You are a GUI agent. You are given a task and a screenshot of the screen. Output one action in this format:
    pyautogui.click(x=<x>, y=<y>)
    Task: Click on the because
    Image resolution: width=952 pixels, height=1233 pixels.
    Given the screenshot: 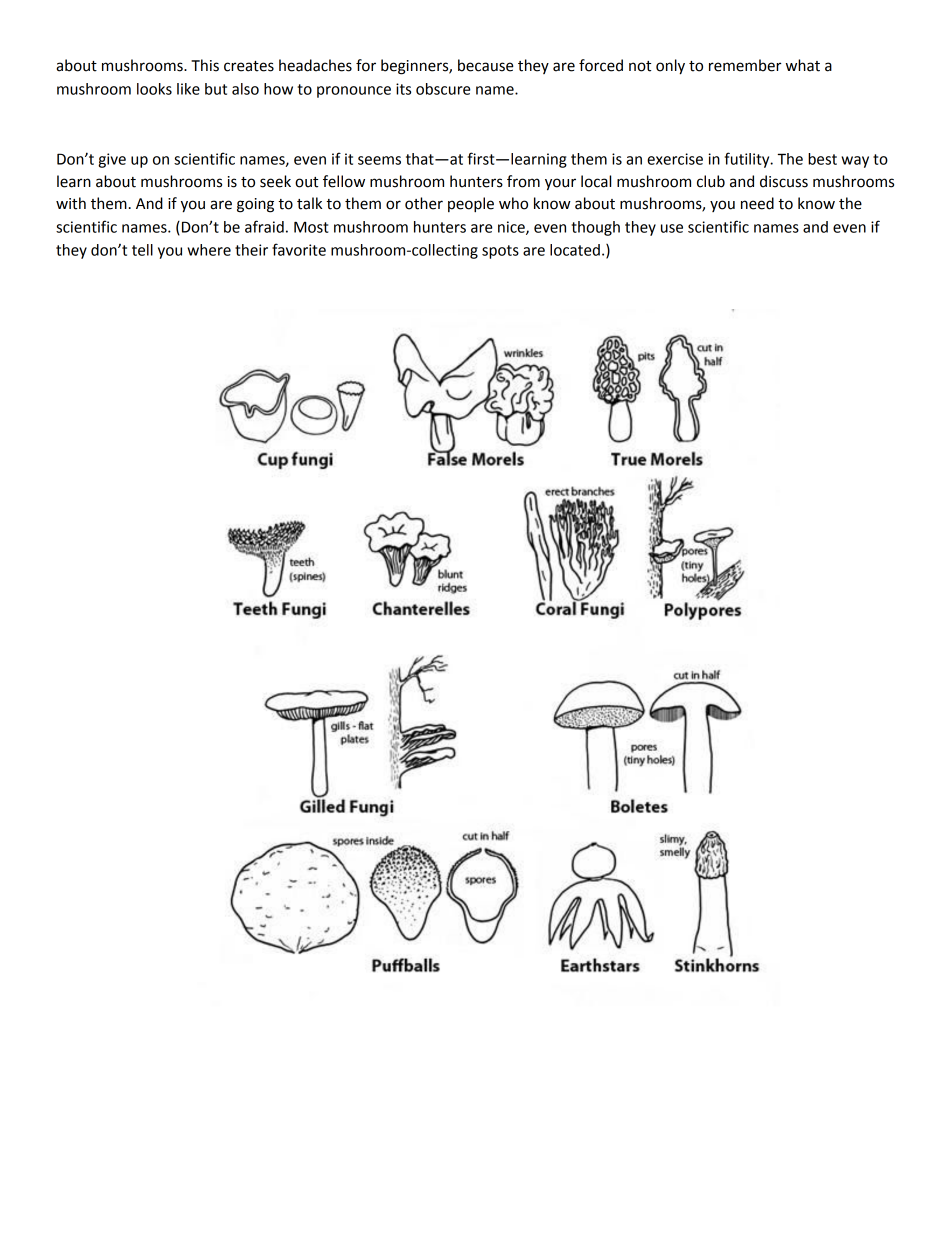 What is the action you would take?
    pyautogui.click(x=486, y=65)
